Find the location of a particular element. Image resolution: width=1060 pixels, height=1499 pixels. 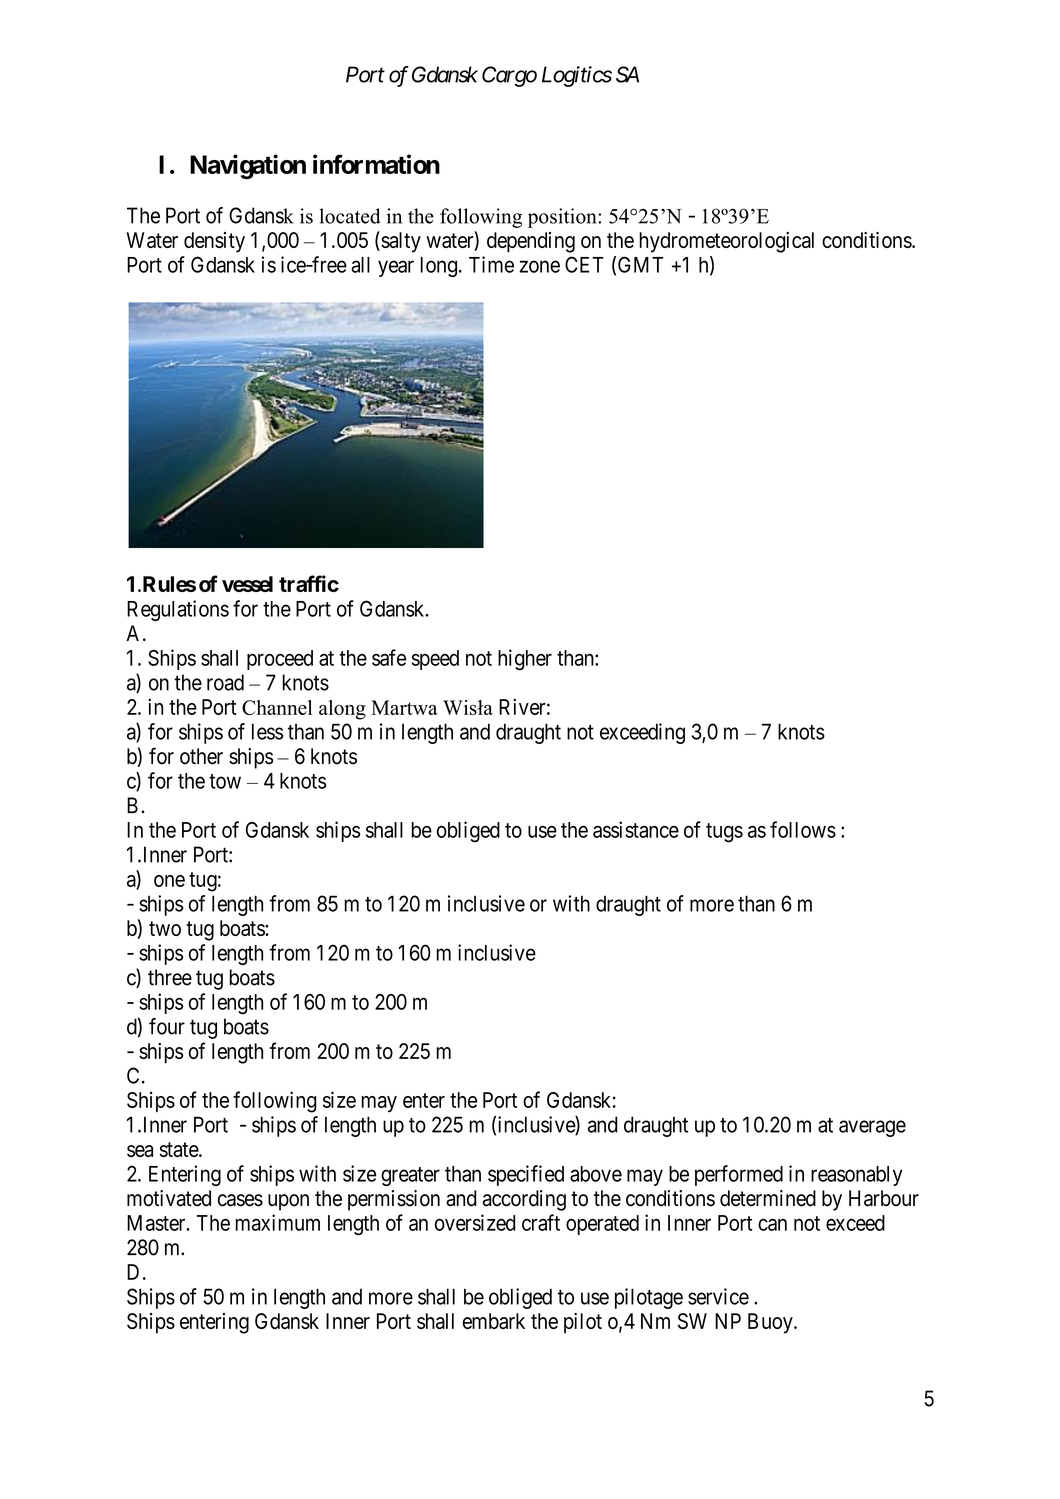

speed is located at coordinates (435, 660).
